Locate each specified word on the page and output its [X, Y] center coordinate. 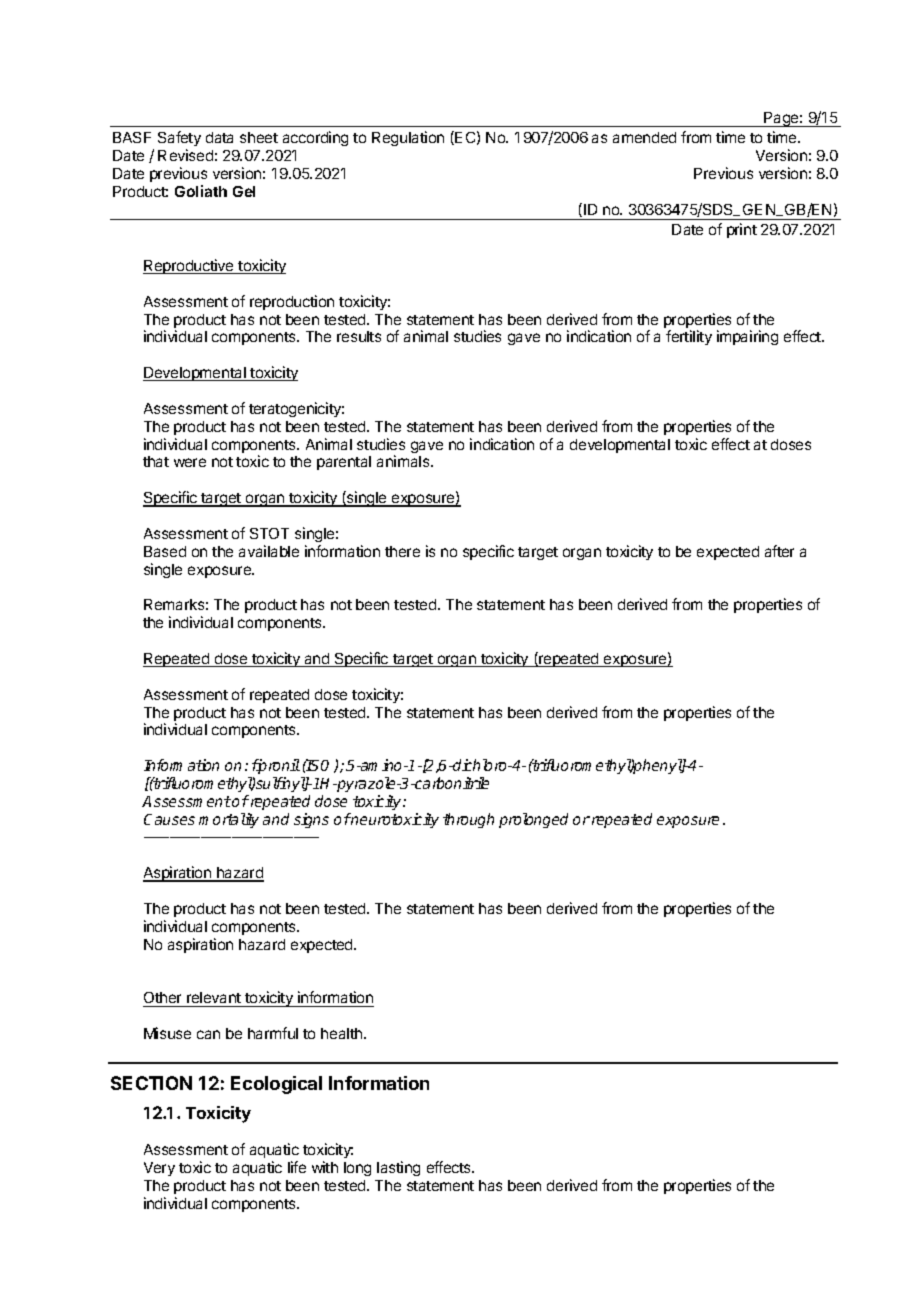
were [190, 462]
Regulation [408, 138]
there [402, 551]
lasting [398, 1168]
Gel [244, 191]
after [779, 551]
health [343, 1033]
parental [344, 463]
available [269, 551]
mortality [229, 820]
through [468, 820]
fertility [689, 337]
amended [644, 137]
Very [159, 1169]
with [325, 1167]
